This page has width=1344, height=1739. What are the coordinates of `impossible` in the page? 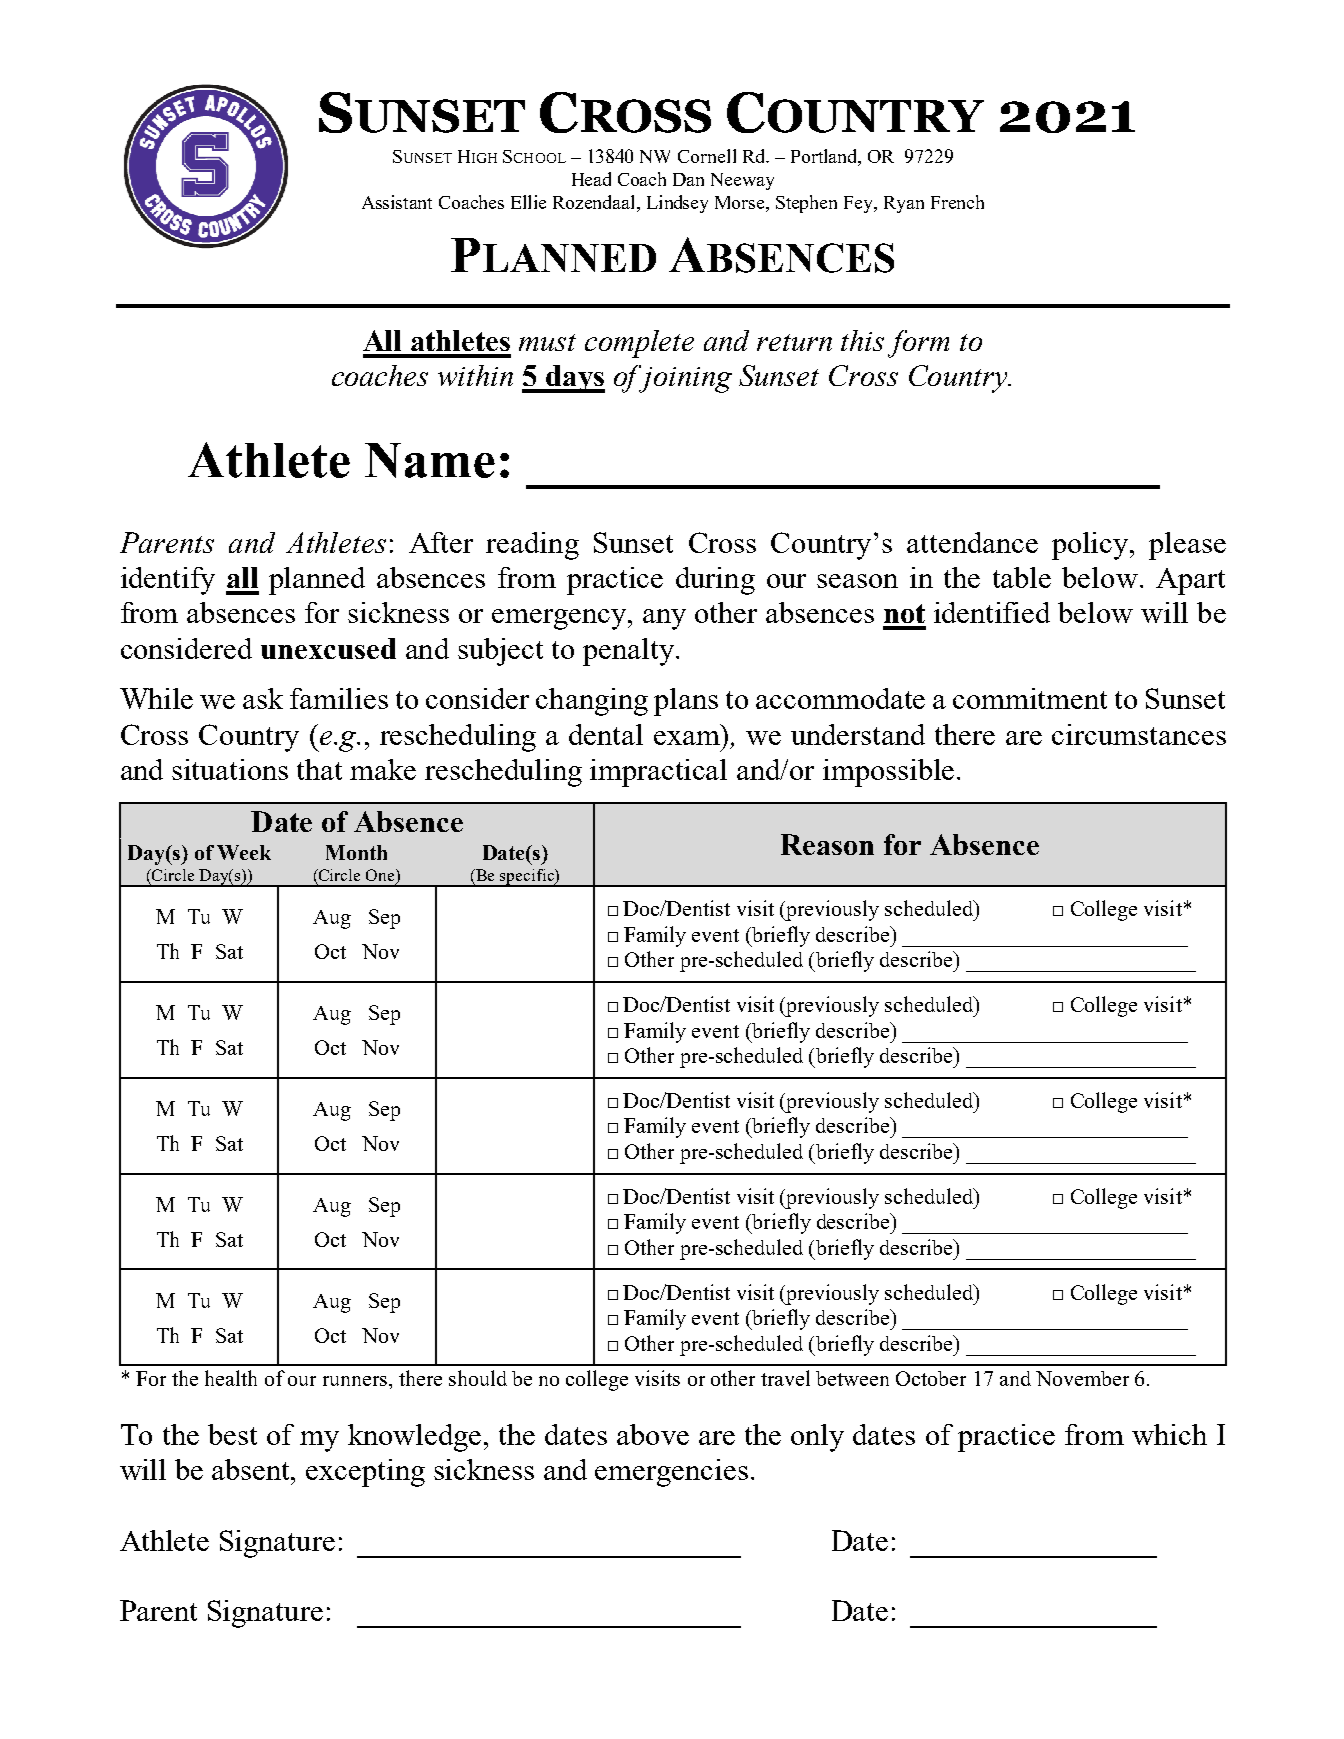 It's located at (888, 773).
